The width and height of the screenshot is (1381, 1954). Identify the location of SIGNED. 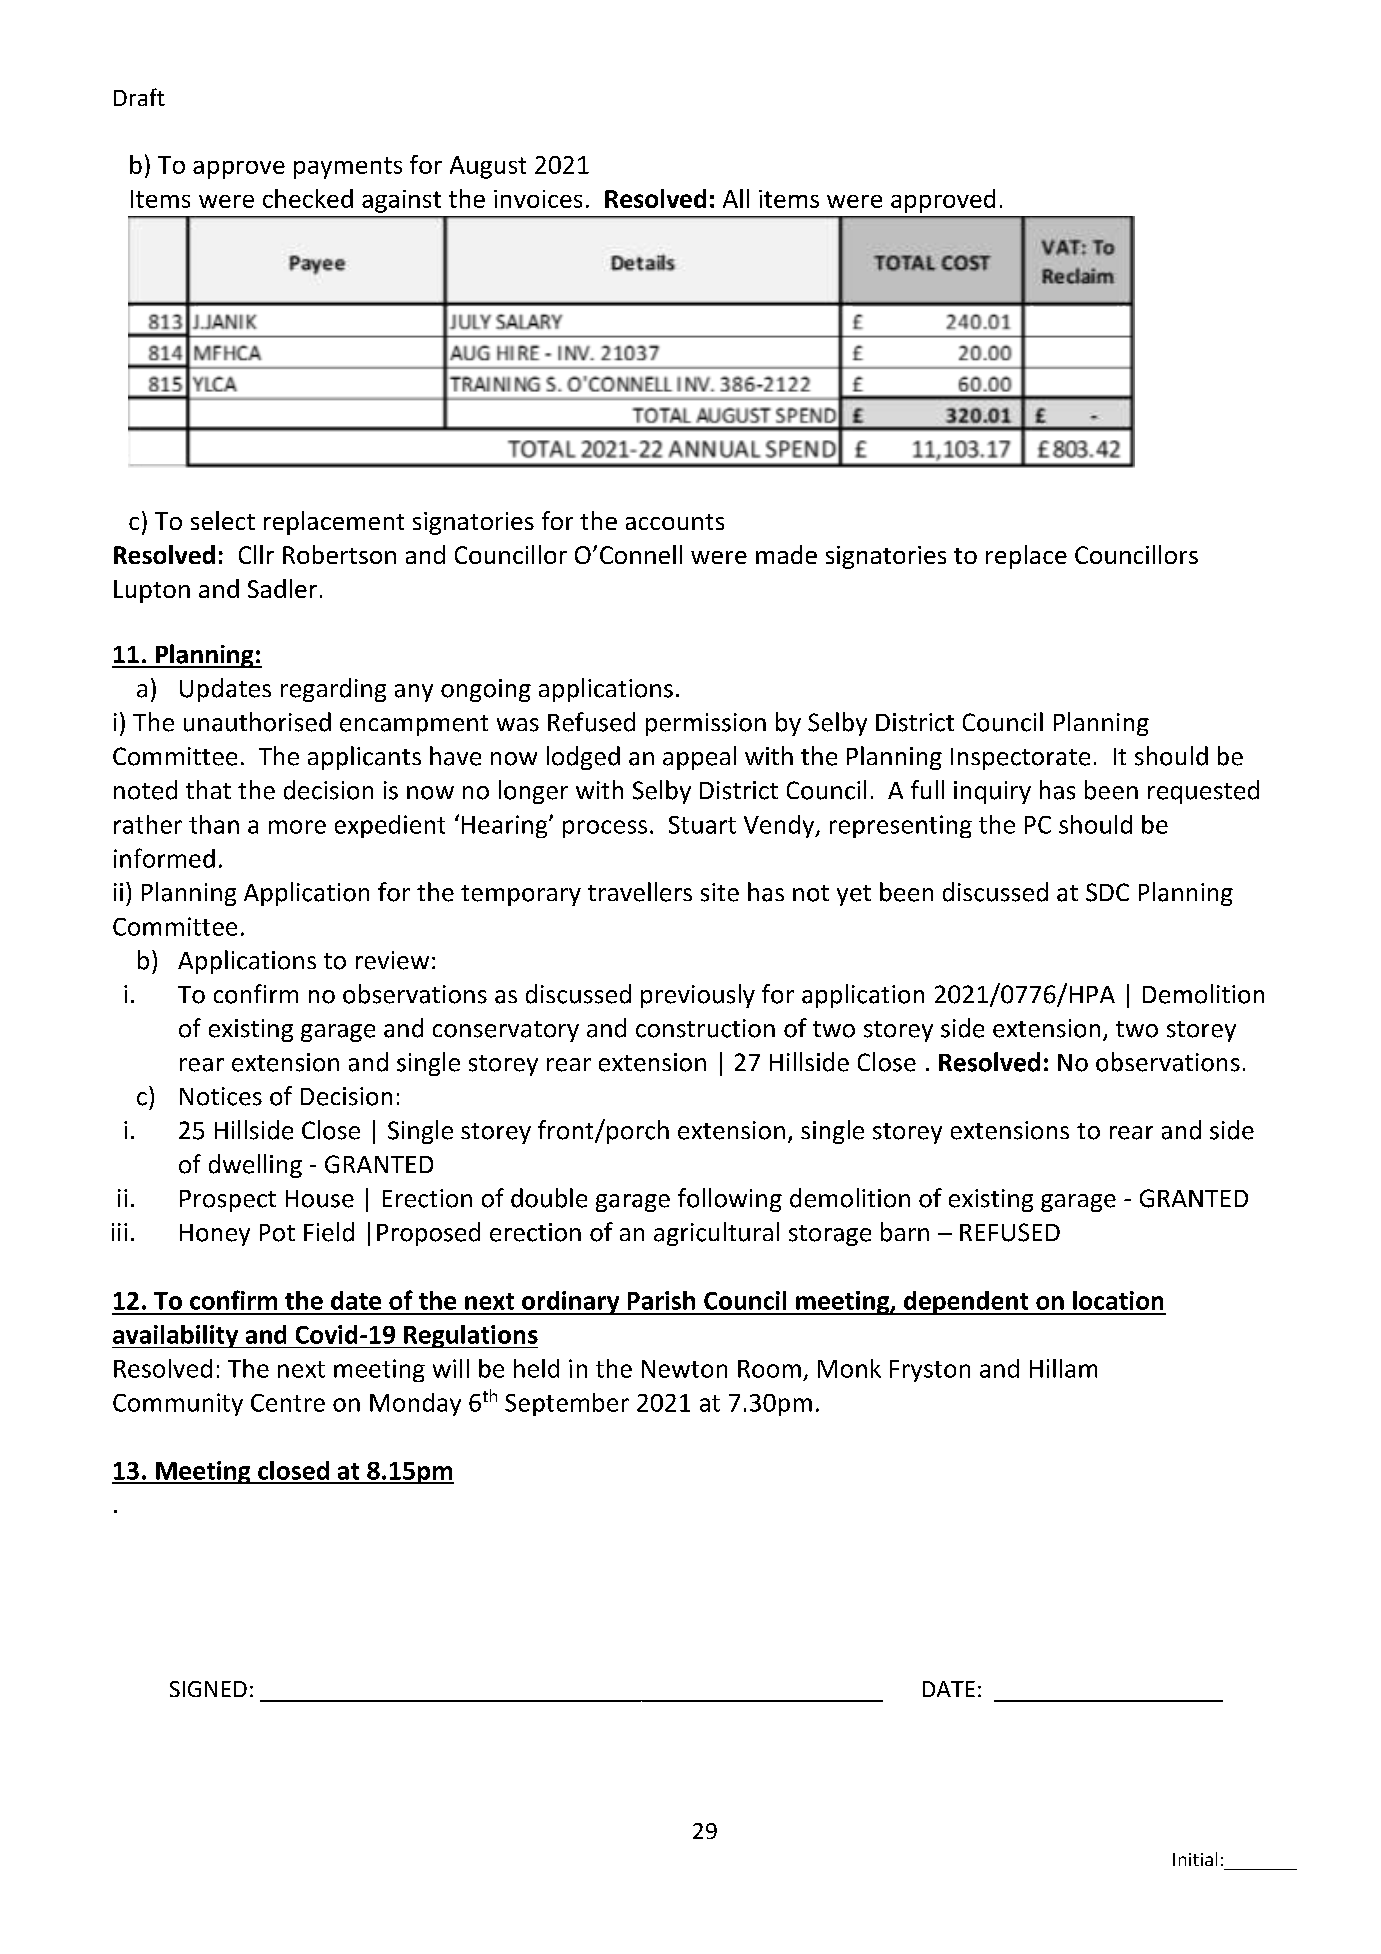
(208, 1689).
